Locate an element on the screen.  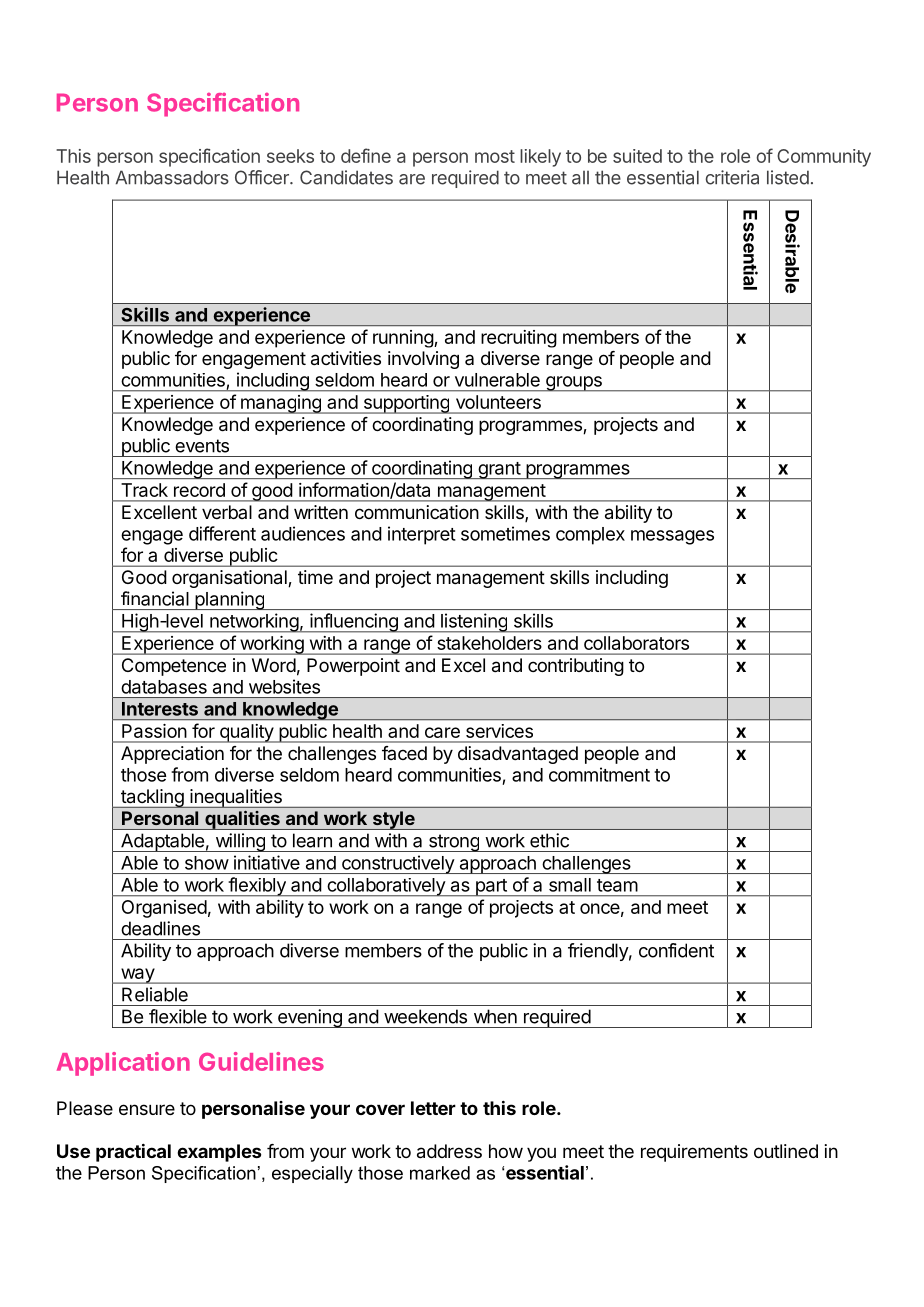
events is located at coordinates (202, 446).
